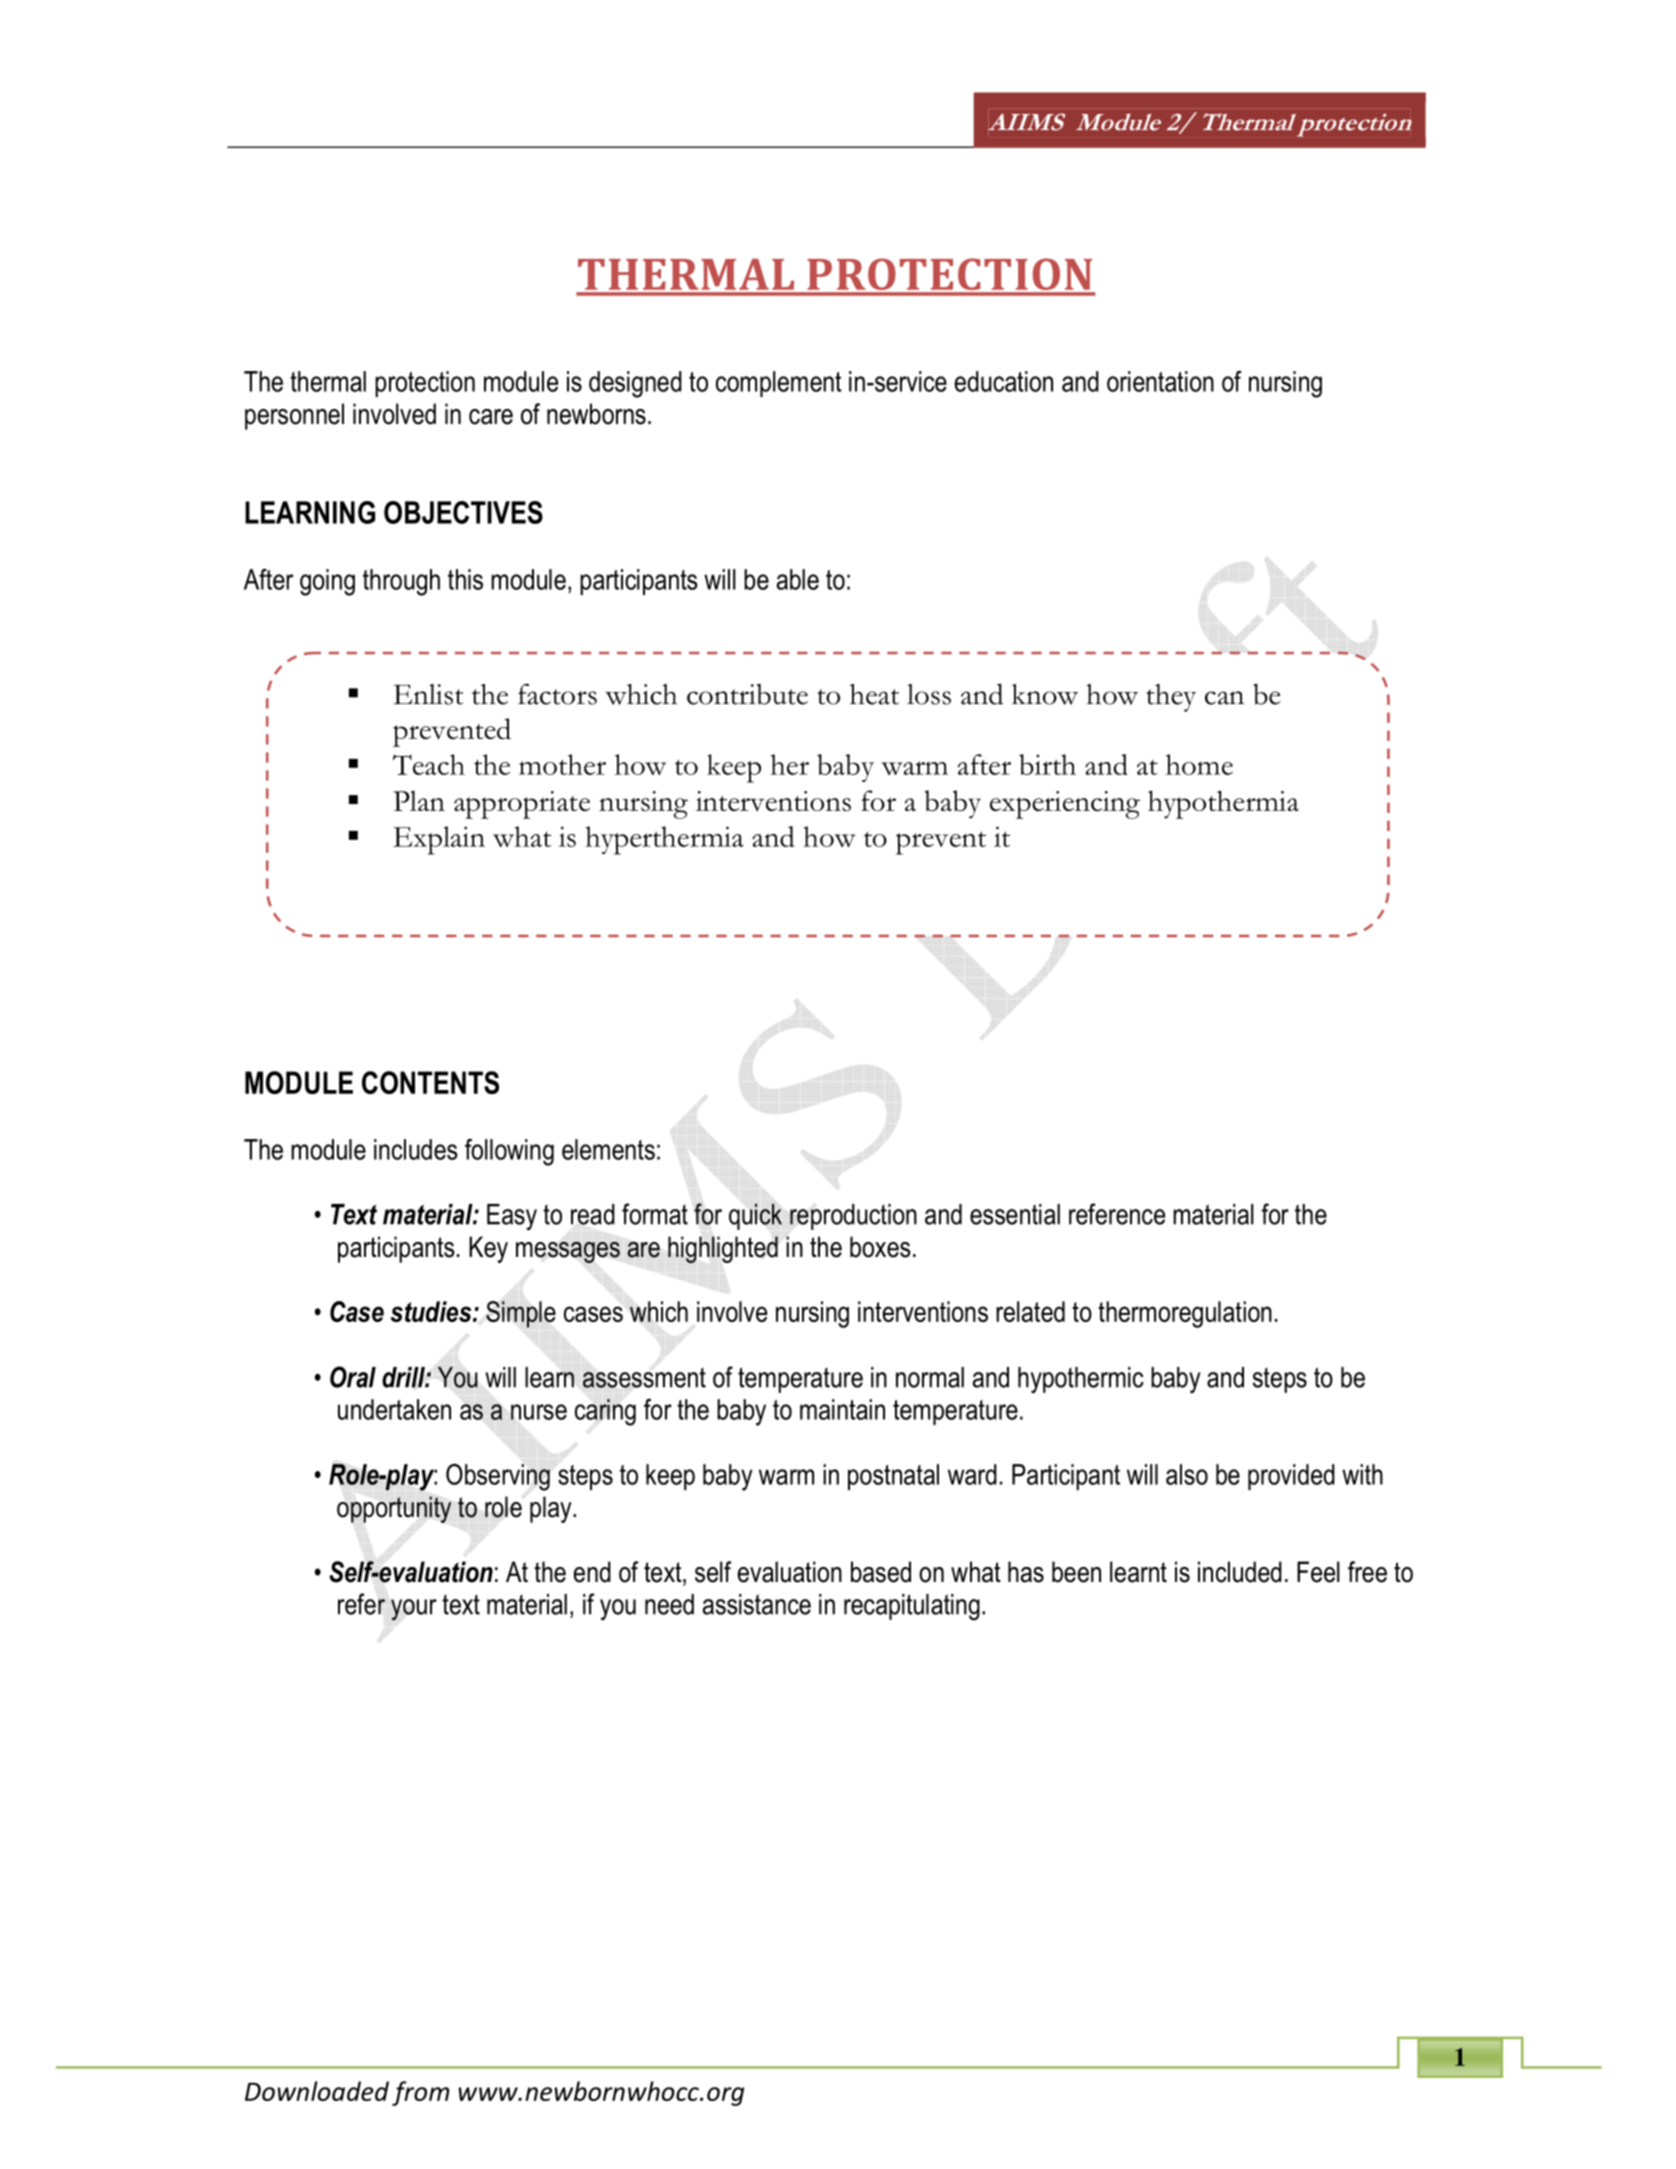  What do you see at coordinates (1185, 1314) in the screenshot?
I see `thermoregulation` at bounding box center [1185, 1314].
